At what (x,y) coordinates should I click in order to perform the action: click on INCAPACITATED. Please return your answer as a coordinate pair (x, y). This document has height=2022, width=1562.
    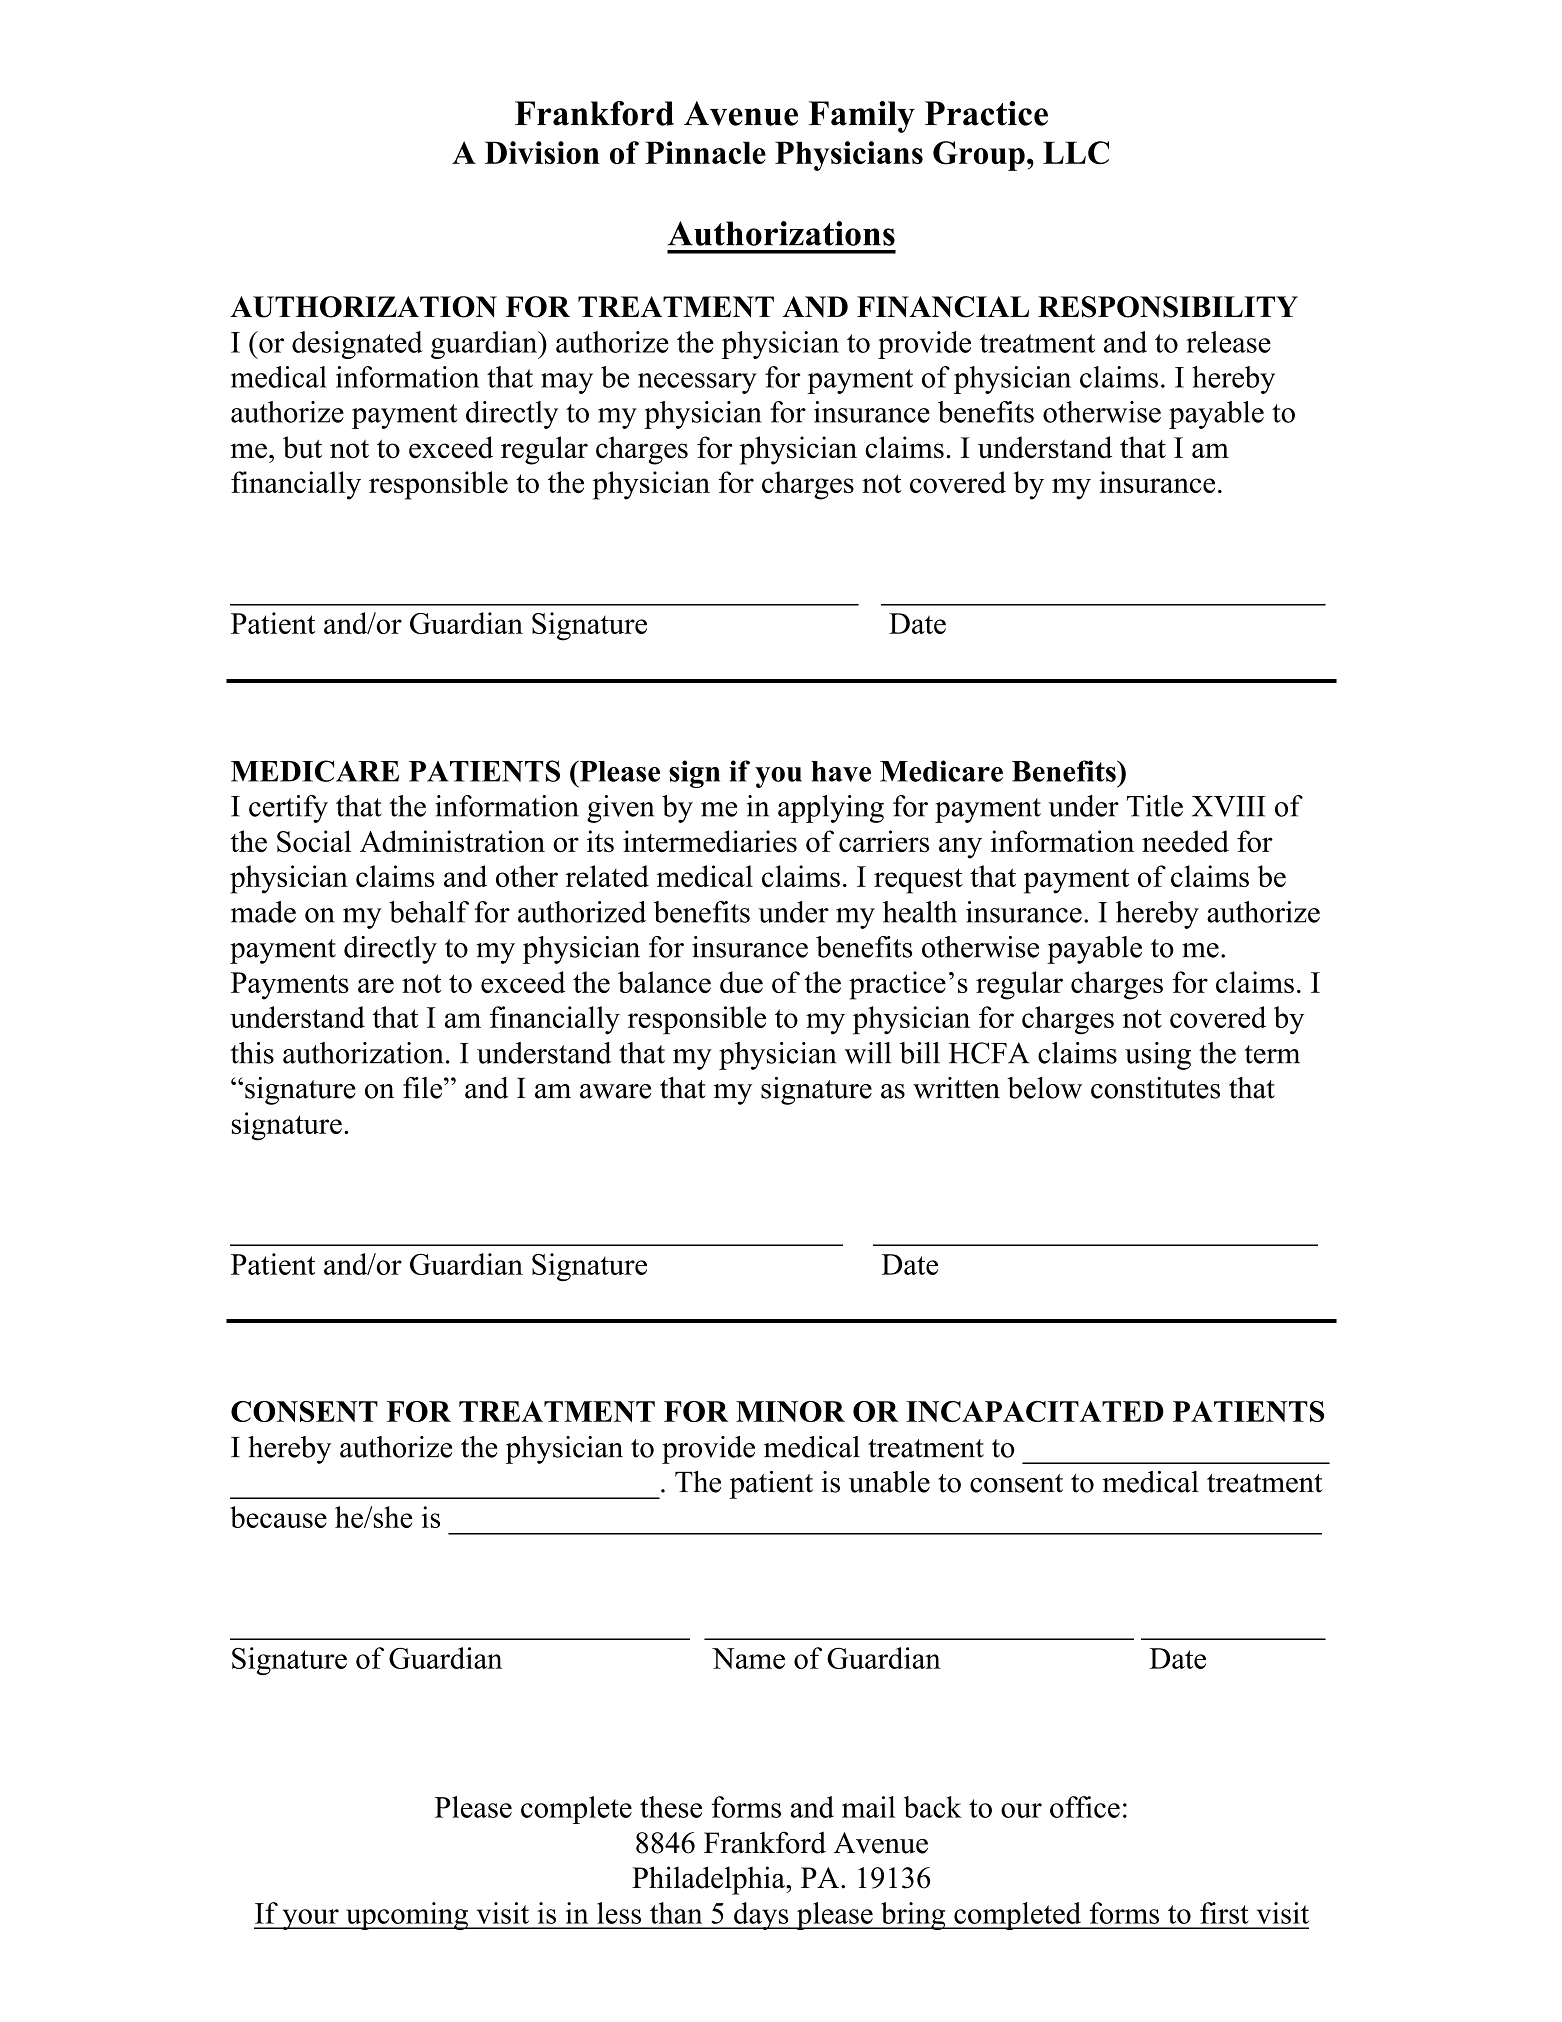
    Looking at the image, I should click on (1035, 1411).
